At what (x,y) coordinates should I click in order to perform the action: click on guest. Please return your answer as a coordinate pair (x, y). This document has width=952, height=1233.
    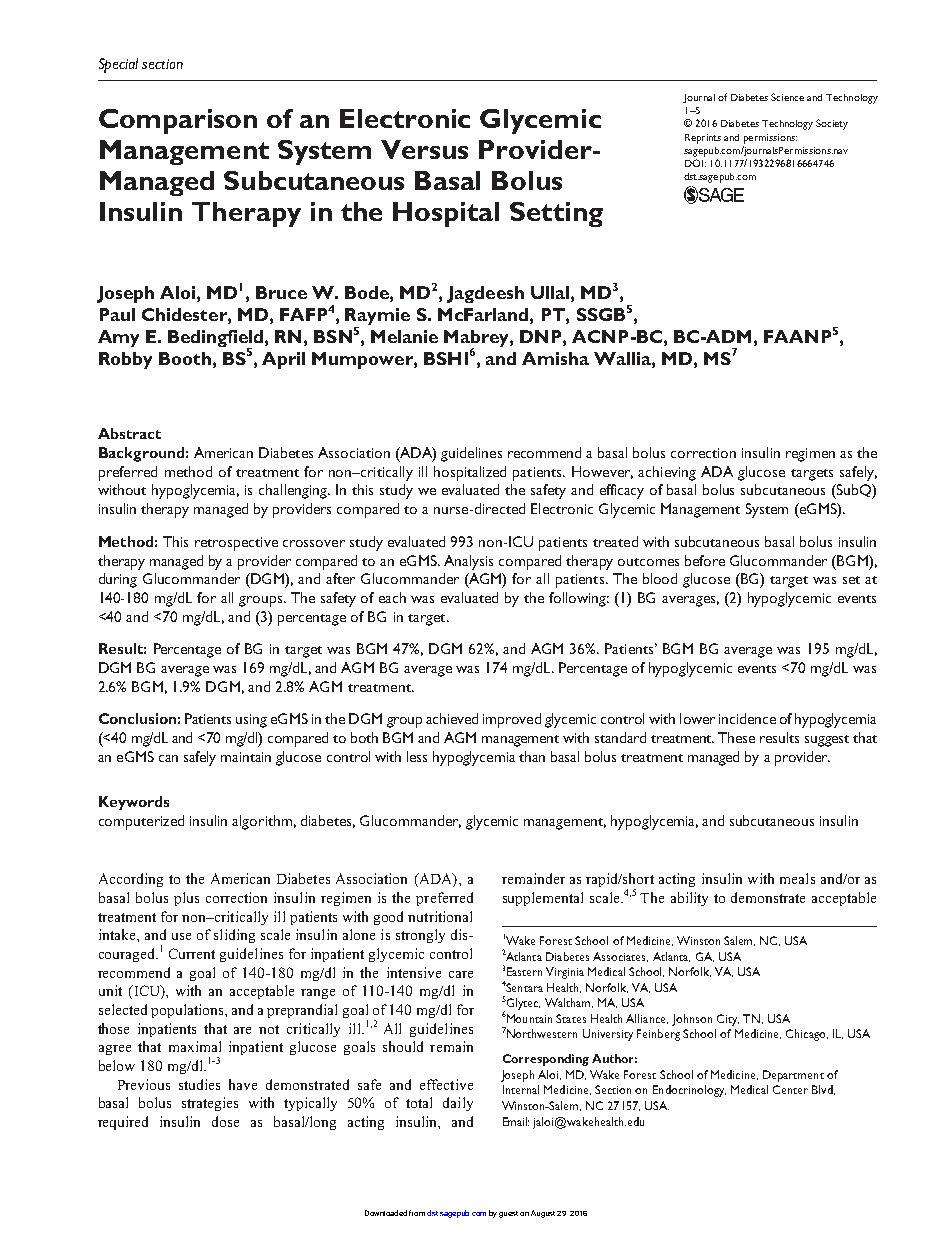
    Looking at the image, I should click on (508, 1214).
